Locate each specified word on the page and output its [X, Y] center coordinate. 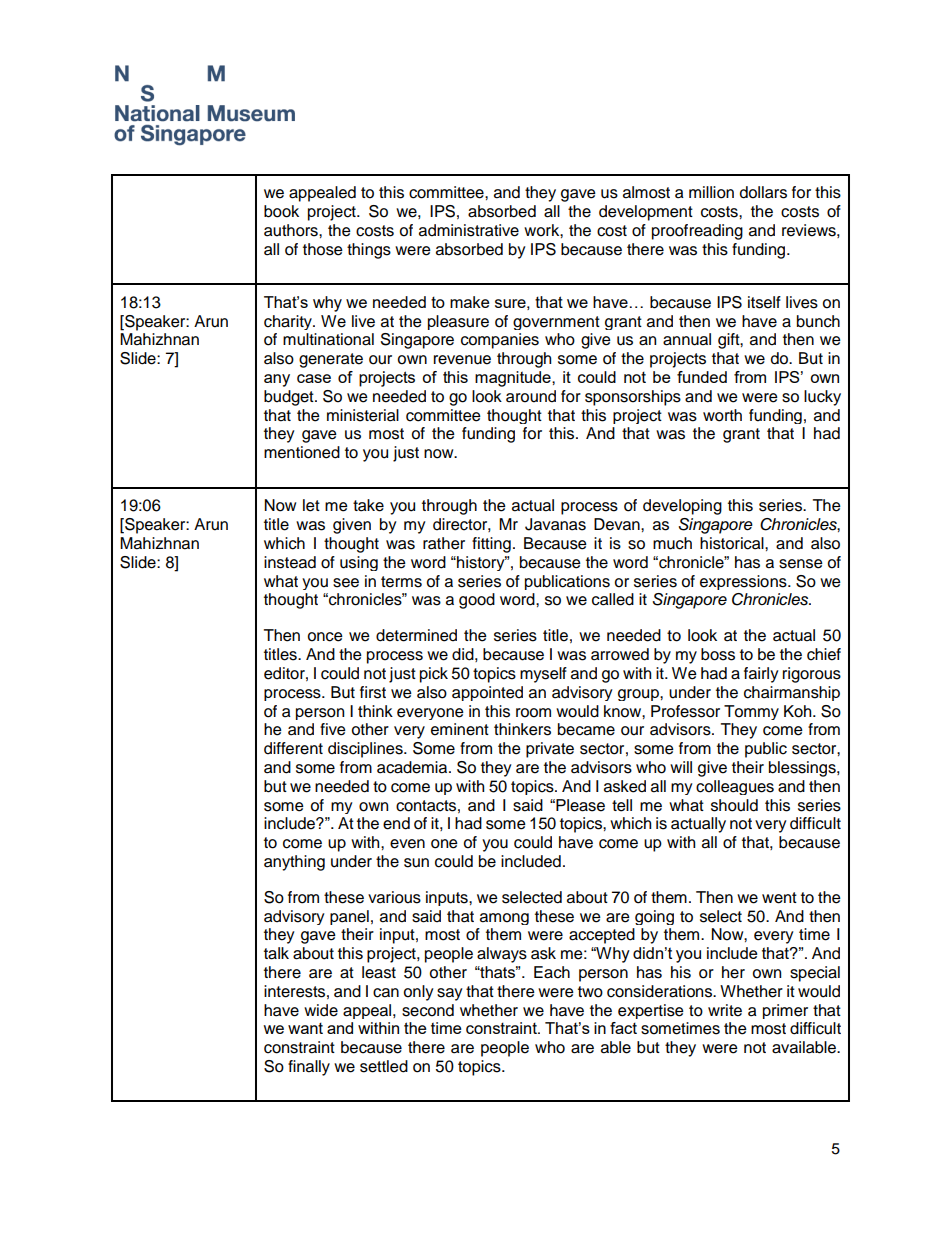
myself [543, 675]
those [323, 249]
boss [718, 654]
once [325, 637]
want [305, 1028]
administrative [469, 230]
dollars [763, 192]
